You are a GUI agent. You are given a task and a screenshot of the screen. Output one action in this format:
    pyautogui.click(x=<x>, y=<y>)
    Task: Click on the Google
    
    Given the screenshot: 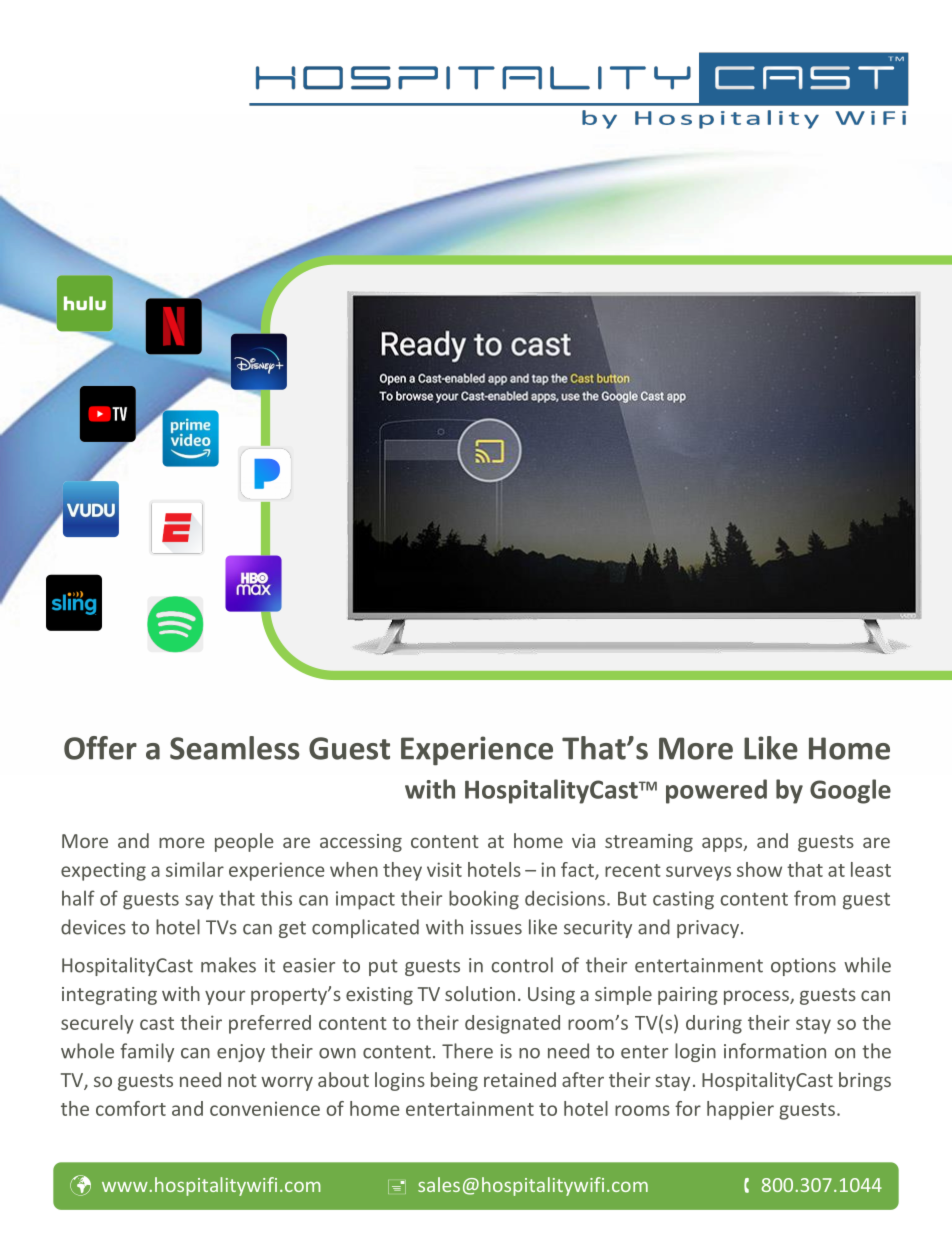 What is the action you would take?
    pyautogui.click(x=850, y=791)
